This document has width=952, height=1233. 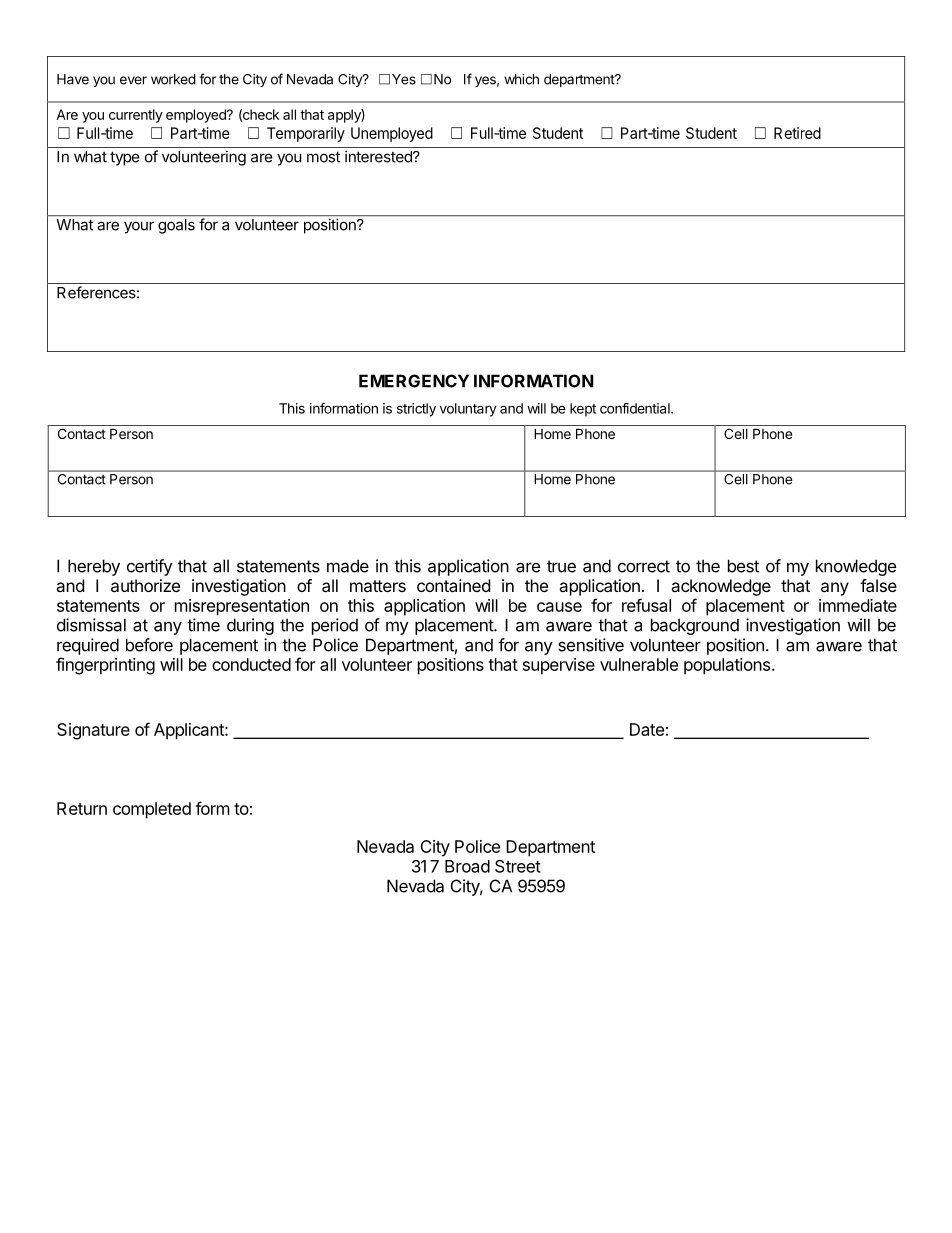 I want to click on currently, so click(x=136, y=116).
